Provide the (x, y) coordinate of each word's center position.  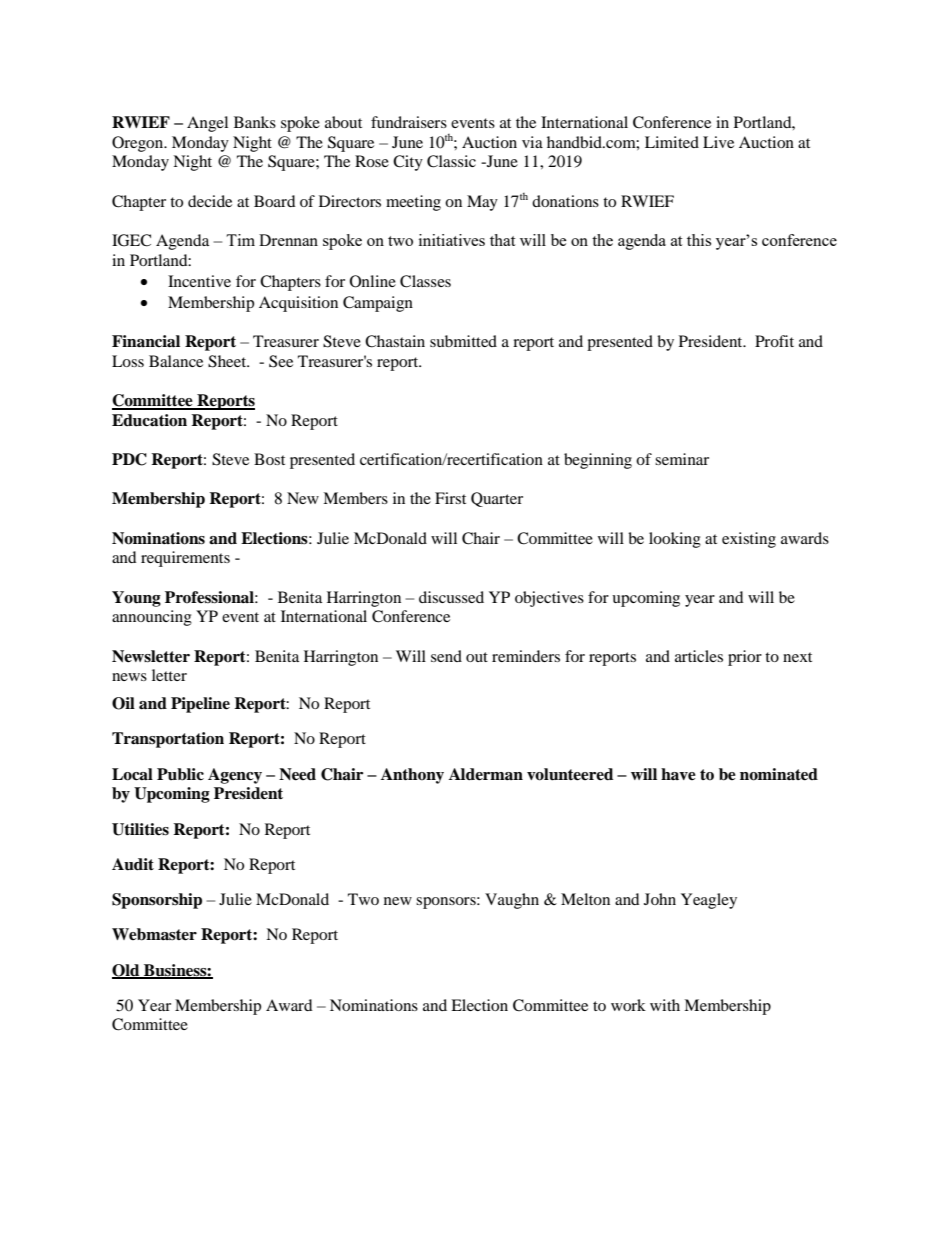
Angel (207, 124)
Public (180, 774)
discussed (451, 597)
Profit (774, 341)
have (678, 774)
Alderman (486, 774)
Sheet (228, 361)
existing (749, 540)
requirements (185, 559)
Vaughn (512, 901)
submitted (463, 341)
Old (127, 971)
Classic (451, 161)
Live (718, 142)
